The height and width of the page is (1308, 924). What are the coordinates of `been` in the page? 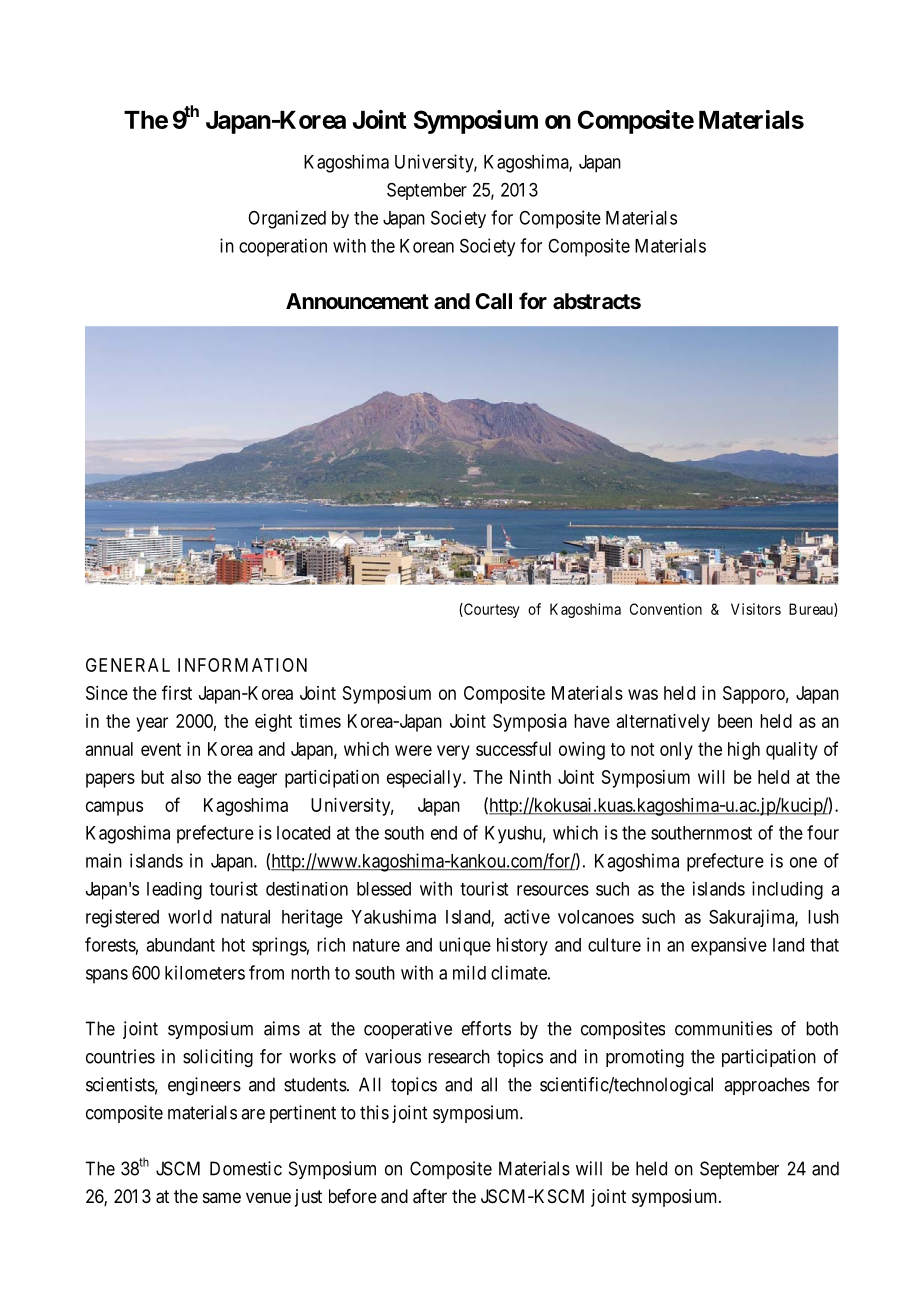 It's located at (735, 721).
